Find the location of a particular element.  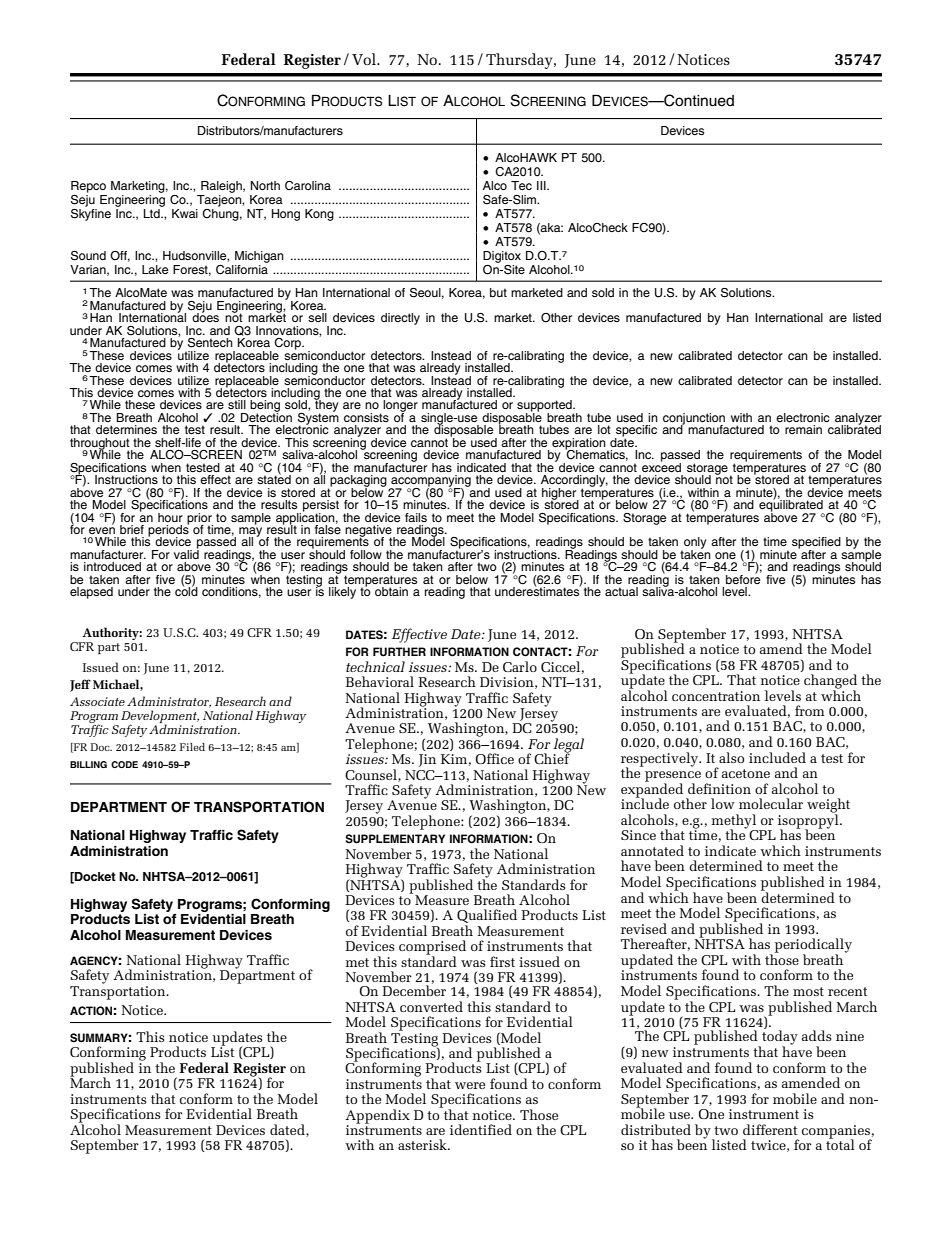

North is located at coordinates (265, 185).
